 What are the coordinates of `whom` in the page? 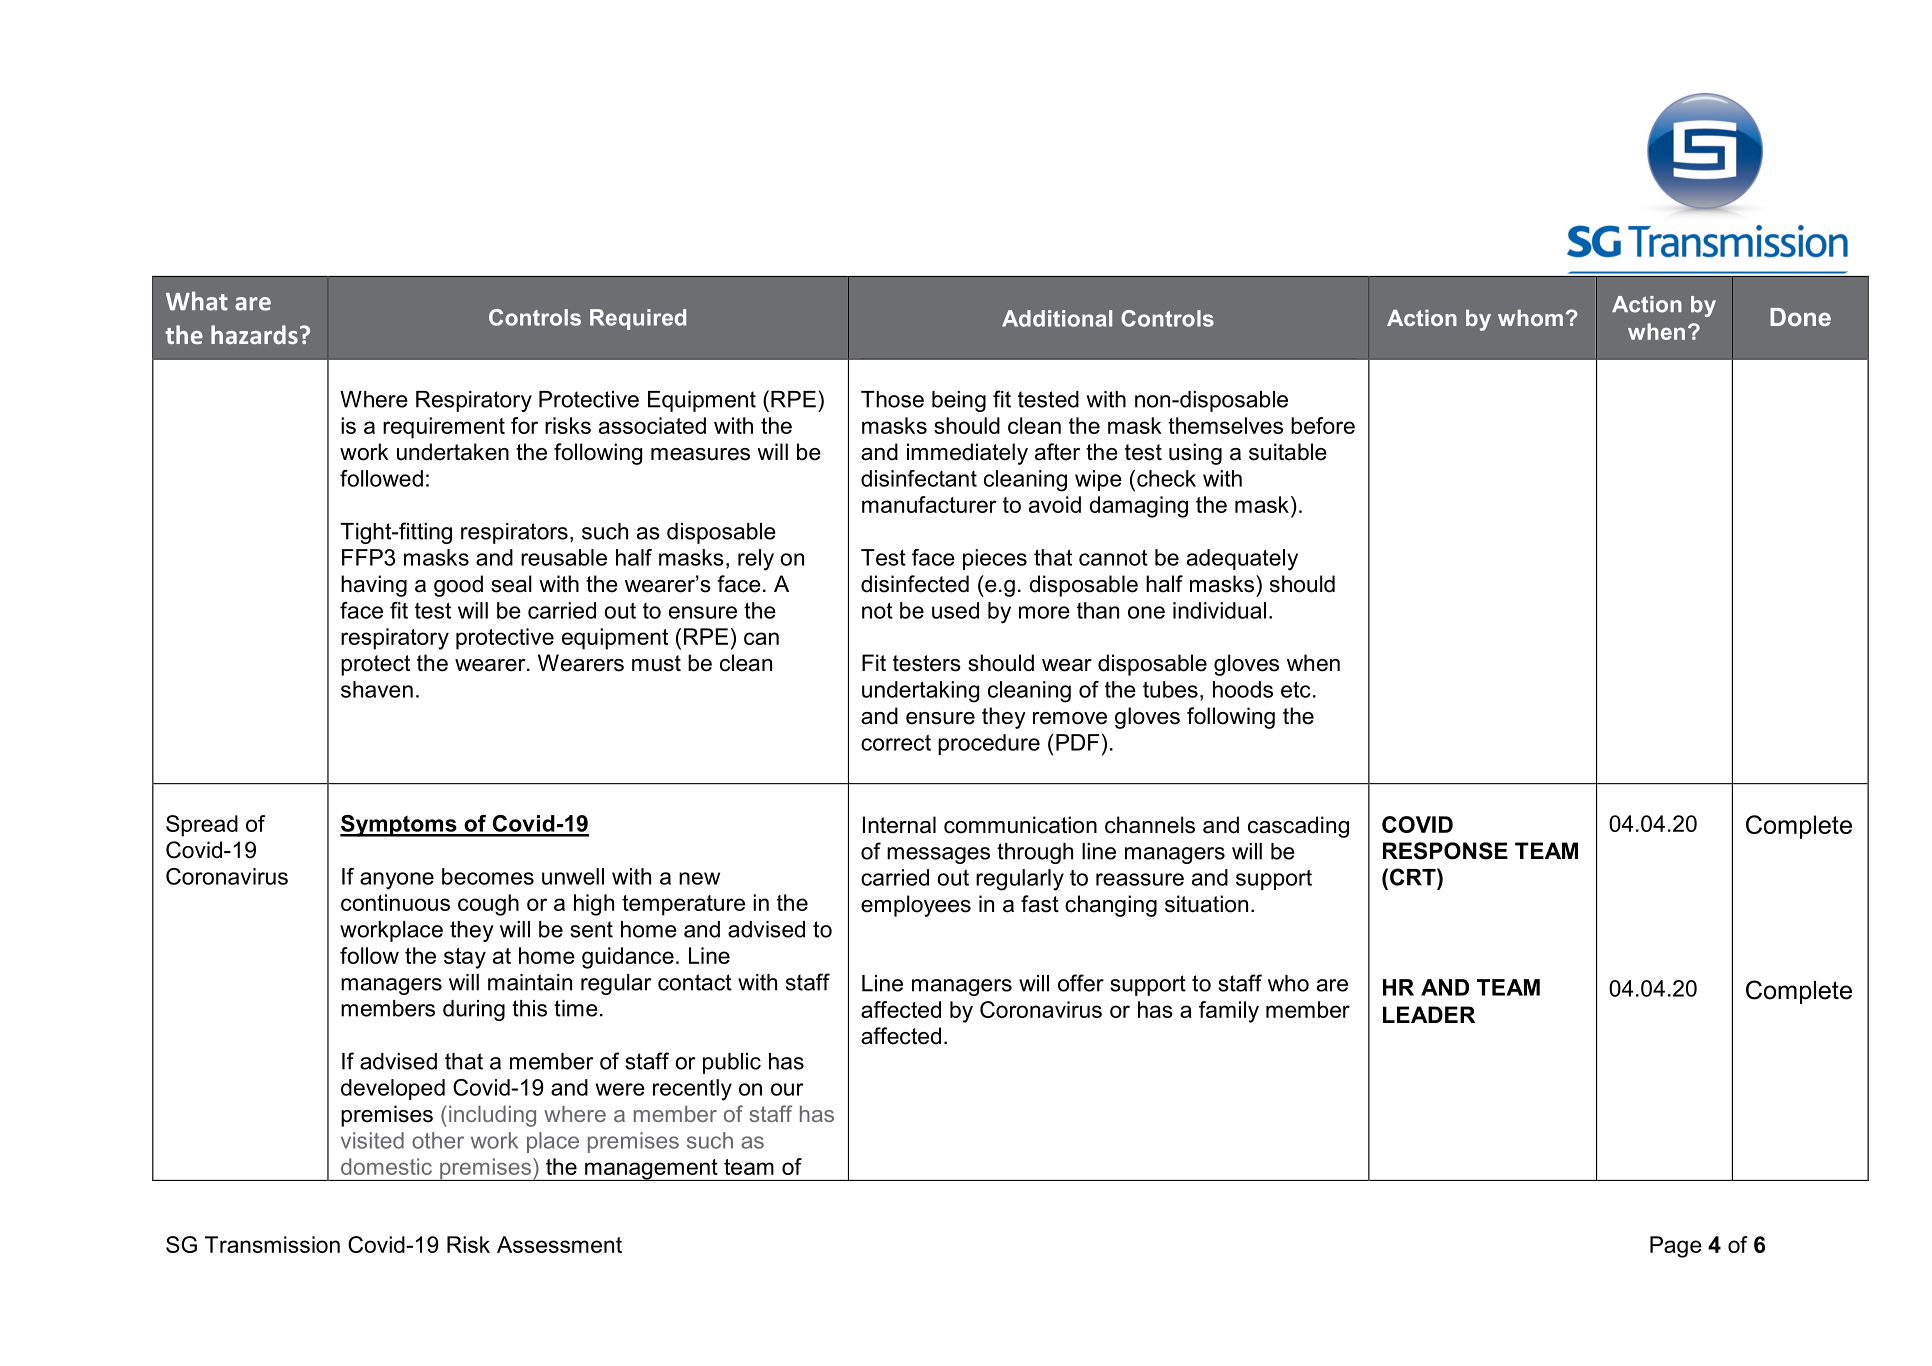 It's located at (1530, 317).
